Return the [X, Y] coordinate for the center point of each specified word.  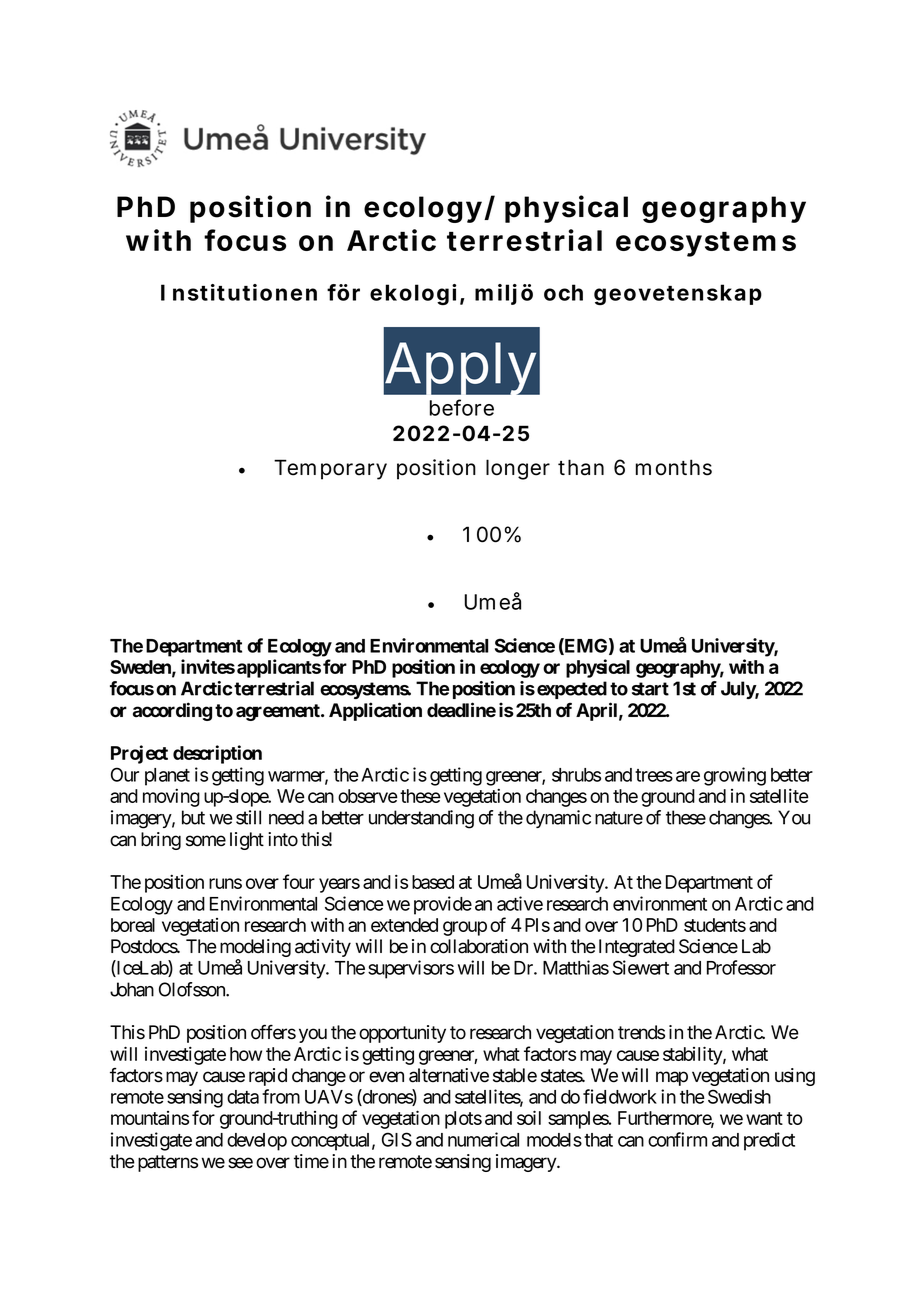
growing [735, 776]
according [172, 711]
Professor [741, 967]
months [674, 467]
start [650, 689]
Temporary [330, 469]
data [243, 1097]
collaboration [479, 946]
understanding [421, 819]
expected [572, 690]
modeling [255, 949]
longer [518, 469]
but [193, 817]
